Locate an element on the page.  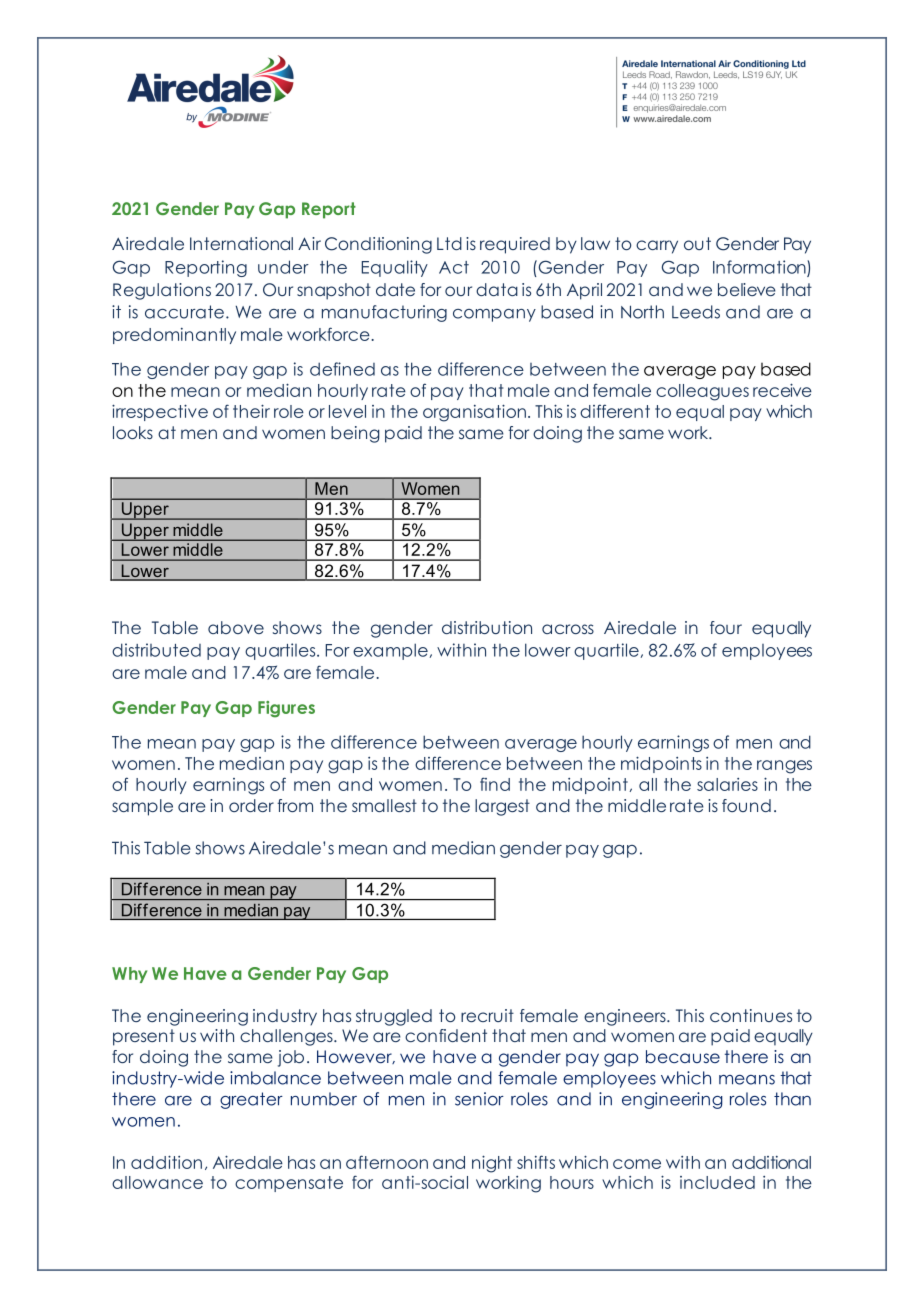
allowance is located at coordinates (157, 1182).
